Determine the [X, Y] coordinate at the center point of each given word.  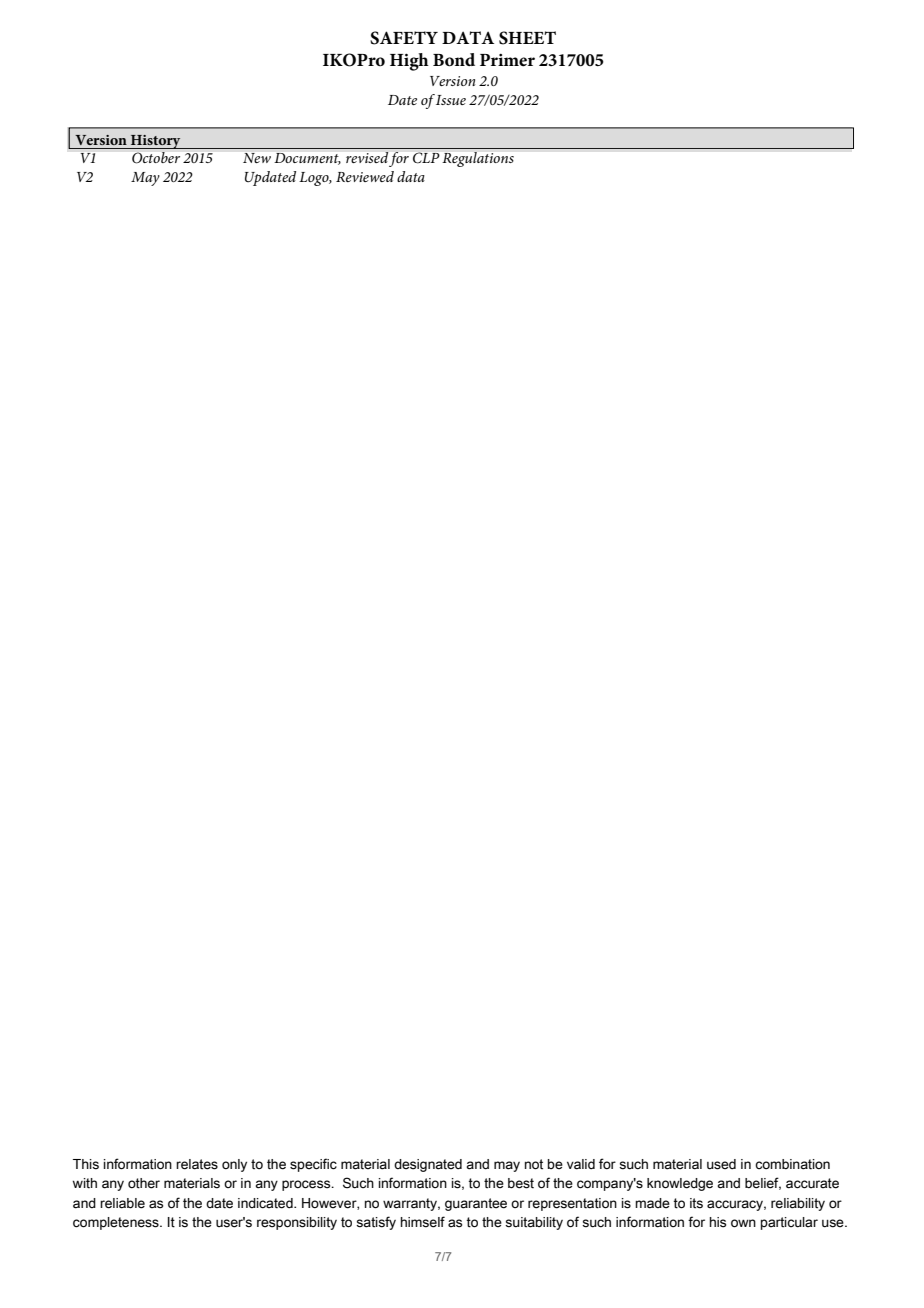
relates [197, 1164]
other [144, 1183]
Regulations [478, 159]
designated [428, 1165]
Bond [454, 60]
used [721, 1164]
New [257, 158]
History [156, 142]
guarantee [476, 1204]
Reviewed [365, 176]
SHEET [527, 38]
